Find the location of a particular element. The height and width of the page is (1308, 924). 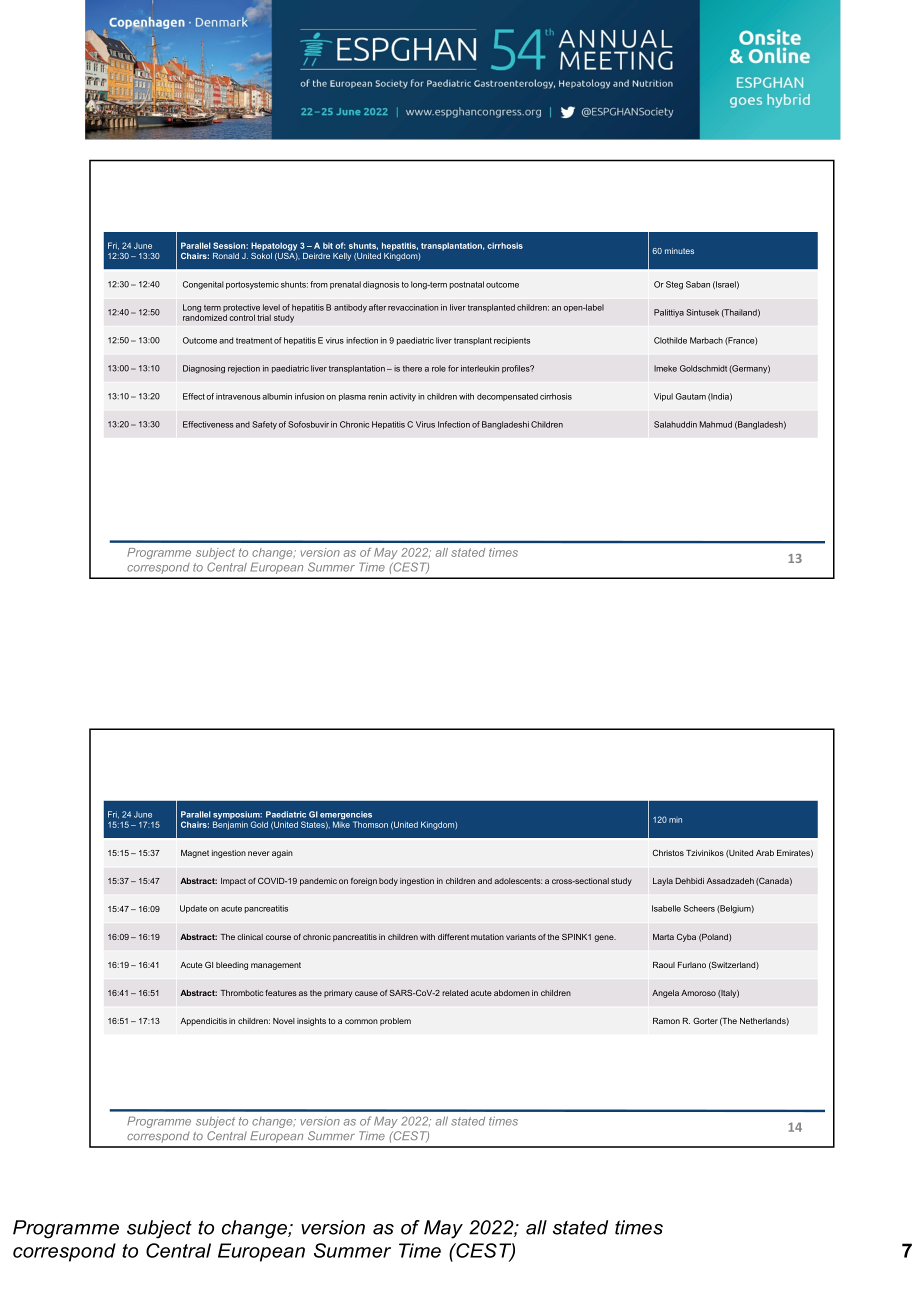

activity is located at coordinates (403, 397).
